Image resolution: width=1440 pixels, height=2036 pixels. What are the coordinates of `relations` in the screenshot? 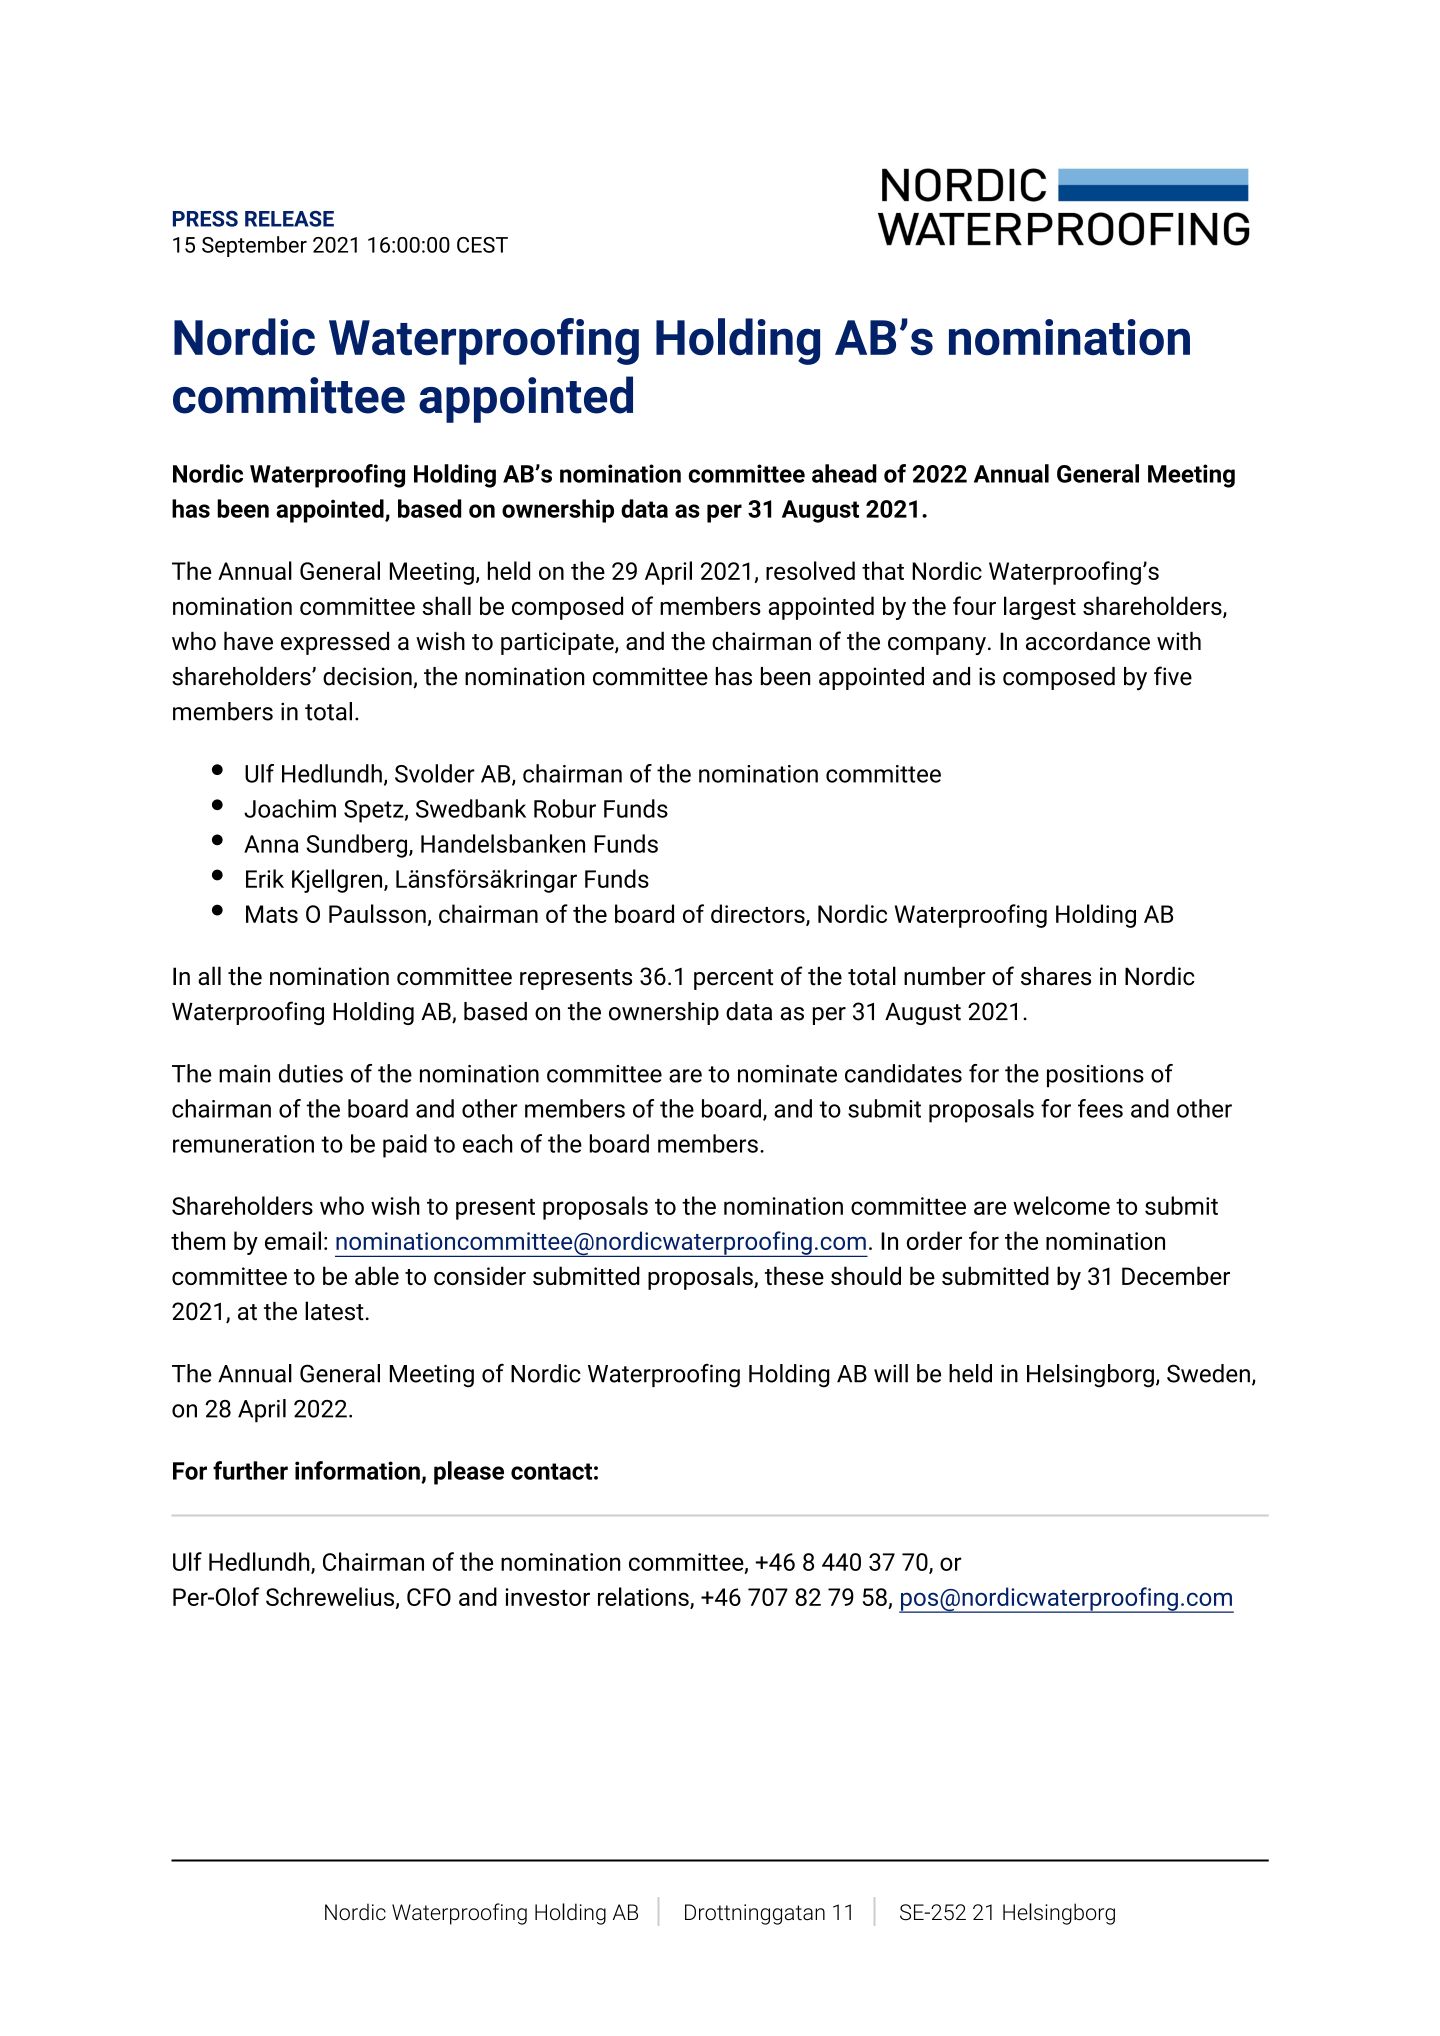 It's located at (644, 1597).
